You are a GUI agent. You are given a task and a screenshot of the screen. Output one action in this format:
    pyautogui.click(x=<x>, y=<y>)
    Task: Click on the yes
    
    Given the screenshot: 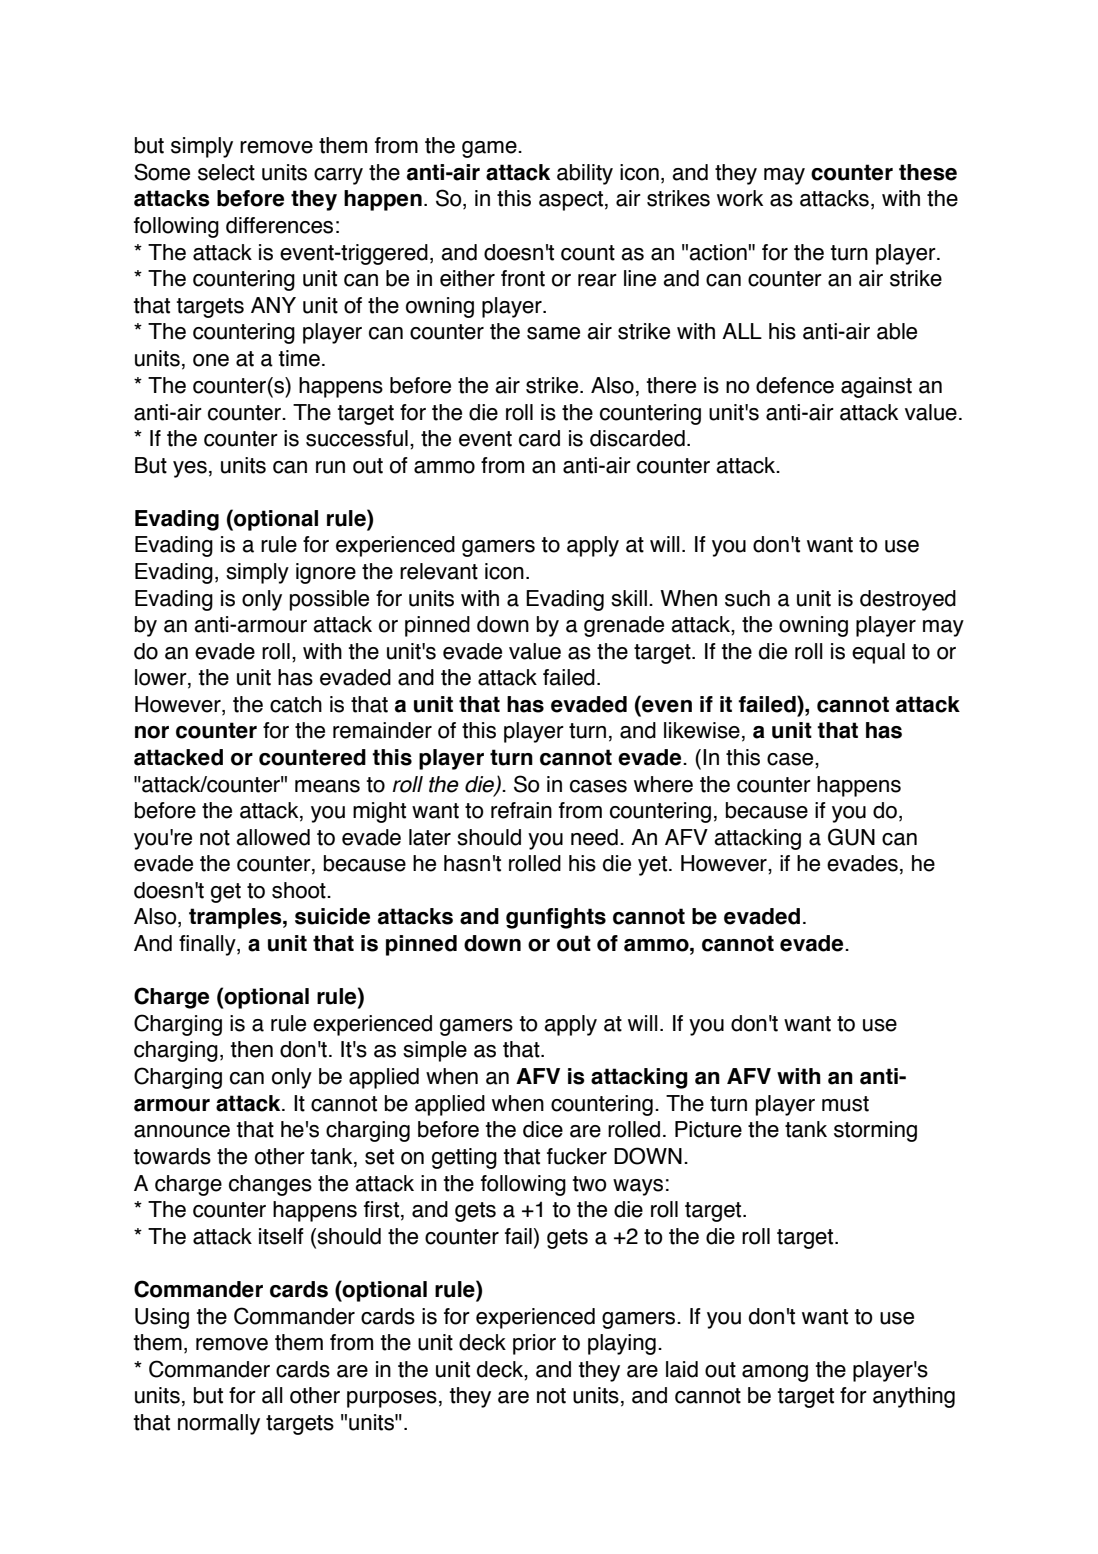 What is the action you would take?
    pyautogui.click(x=190, y=469)
